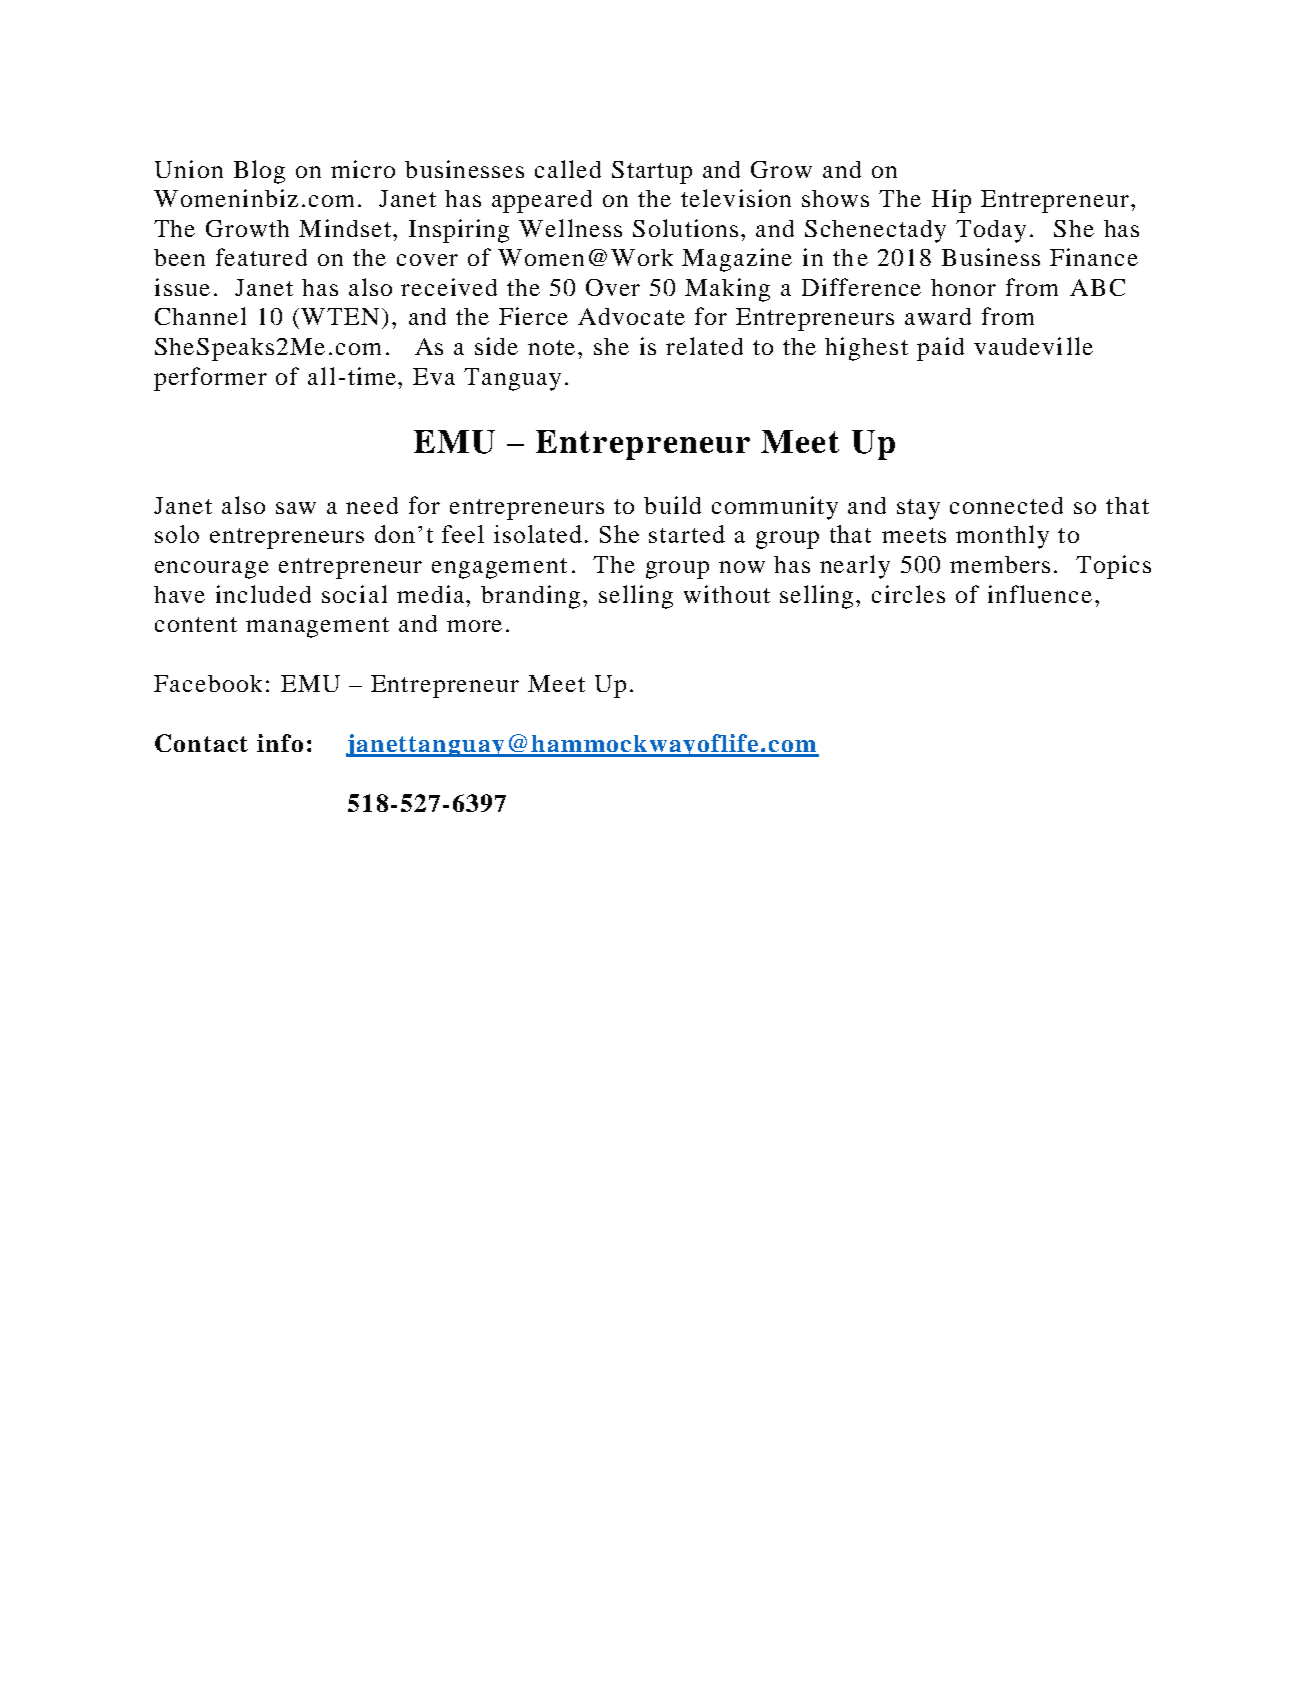 This image has width=1312, height=1698. Describe the element at coordinates (259, 172) in the image. I see `Blog` at that location.
